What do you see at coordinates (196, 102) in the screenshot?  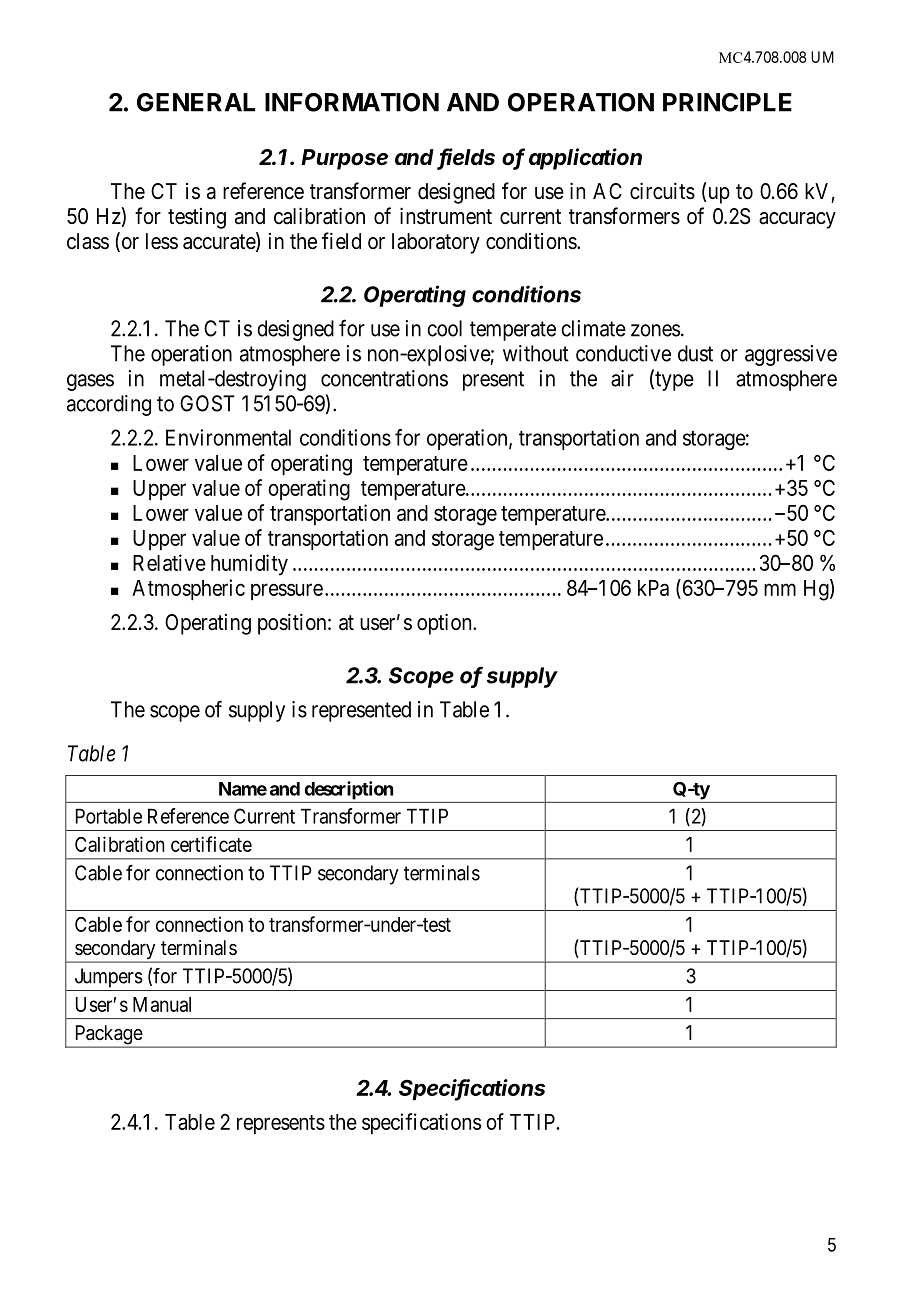 I see `GENERAL` at bounding box center [196, 102].
